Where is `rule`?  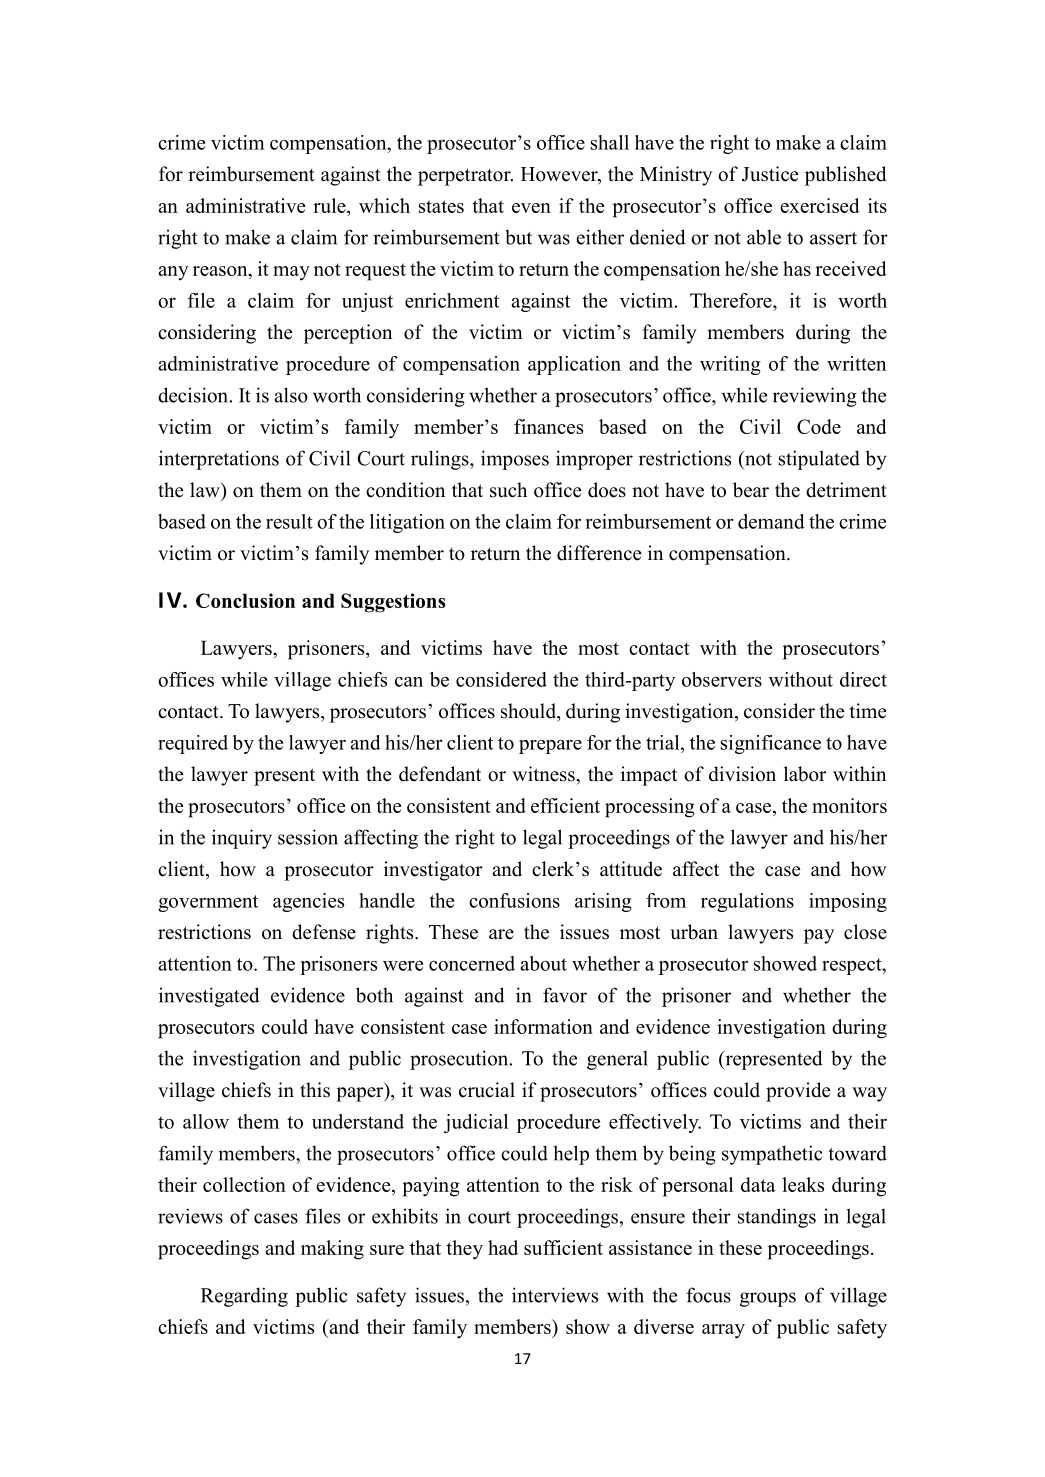 rule is located at coordinates (330, 205).
